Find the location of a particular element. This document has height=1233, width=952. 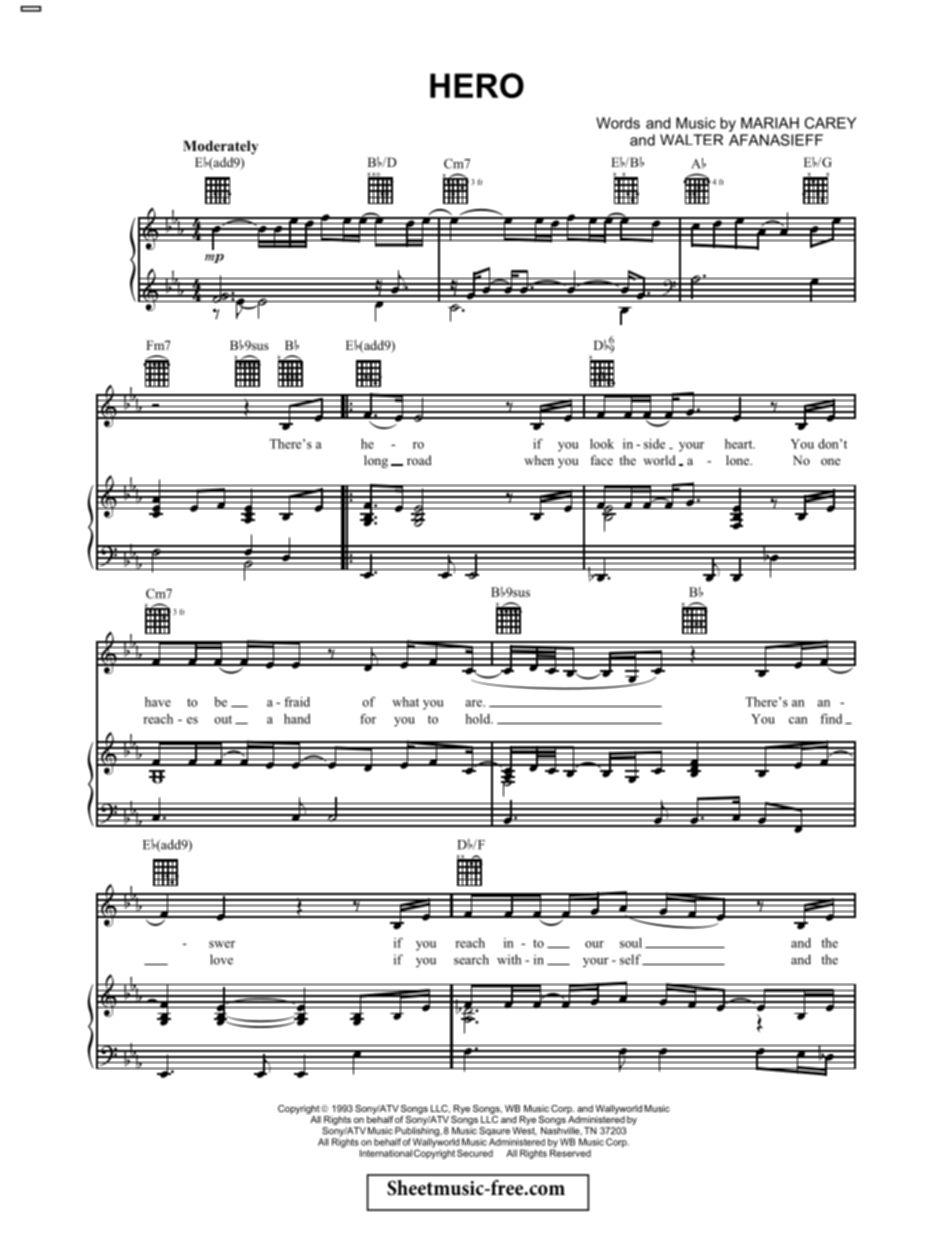

hold is located at coordinates (479, 719).
